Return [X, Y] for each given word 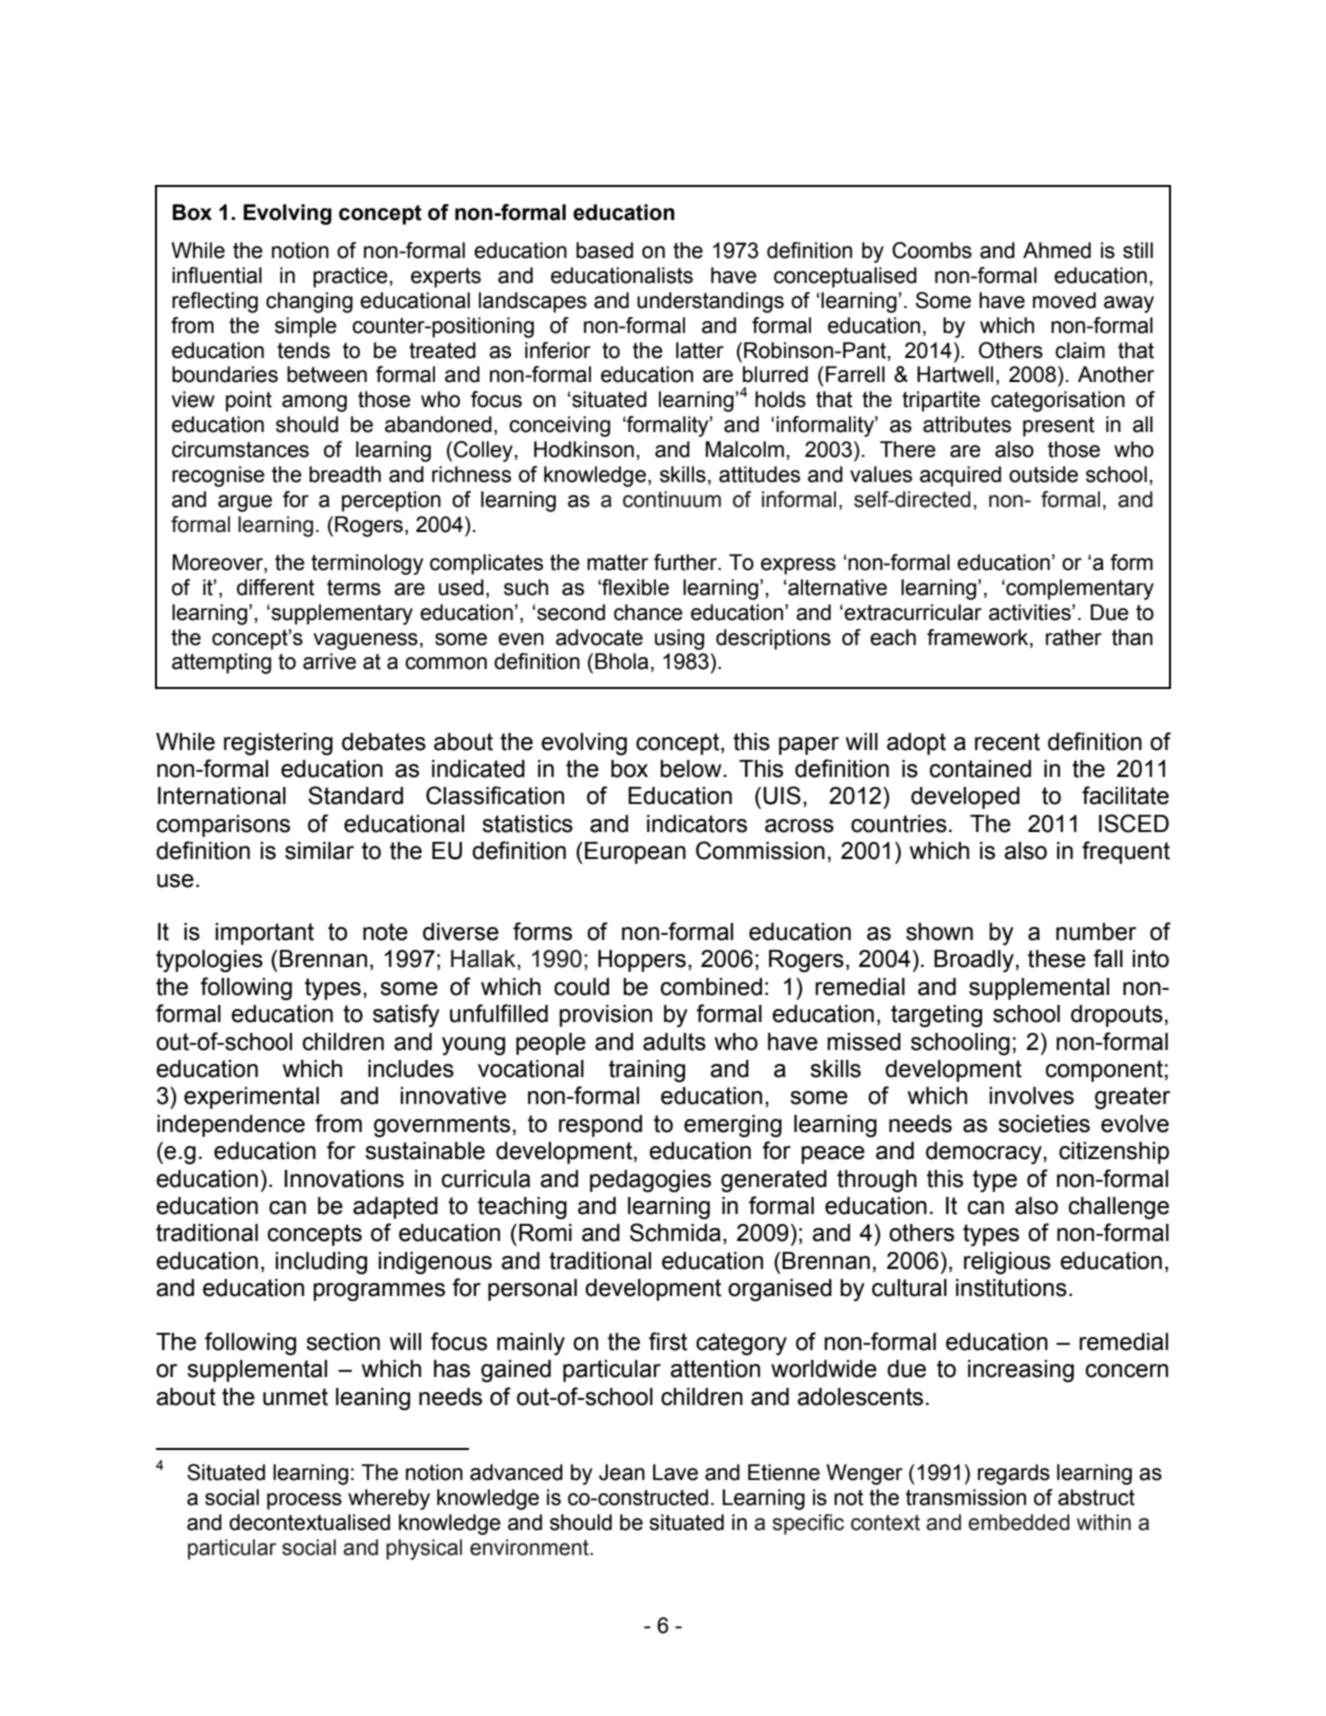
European [635, 853]
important [264, 934]
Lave [675, 1472]
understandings [710, 302]
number [1096, 932]
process [304, 1501]
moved [1064, 300]
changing [309, 302]
